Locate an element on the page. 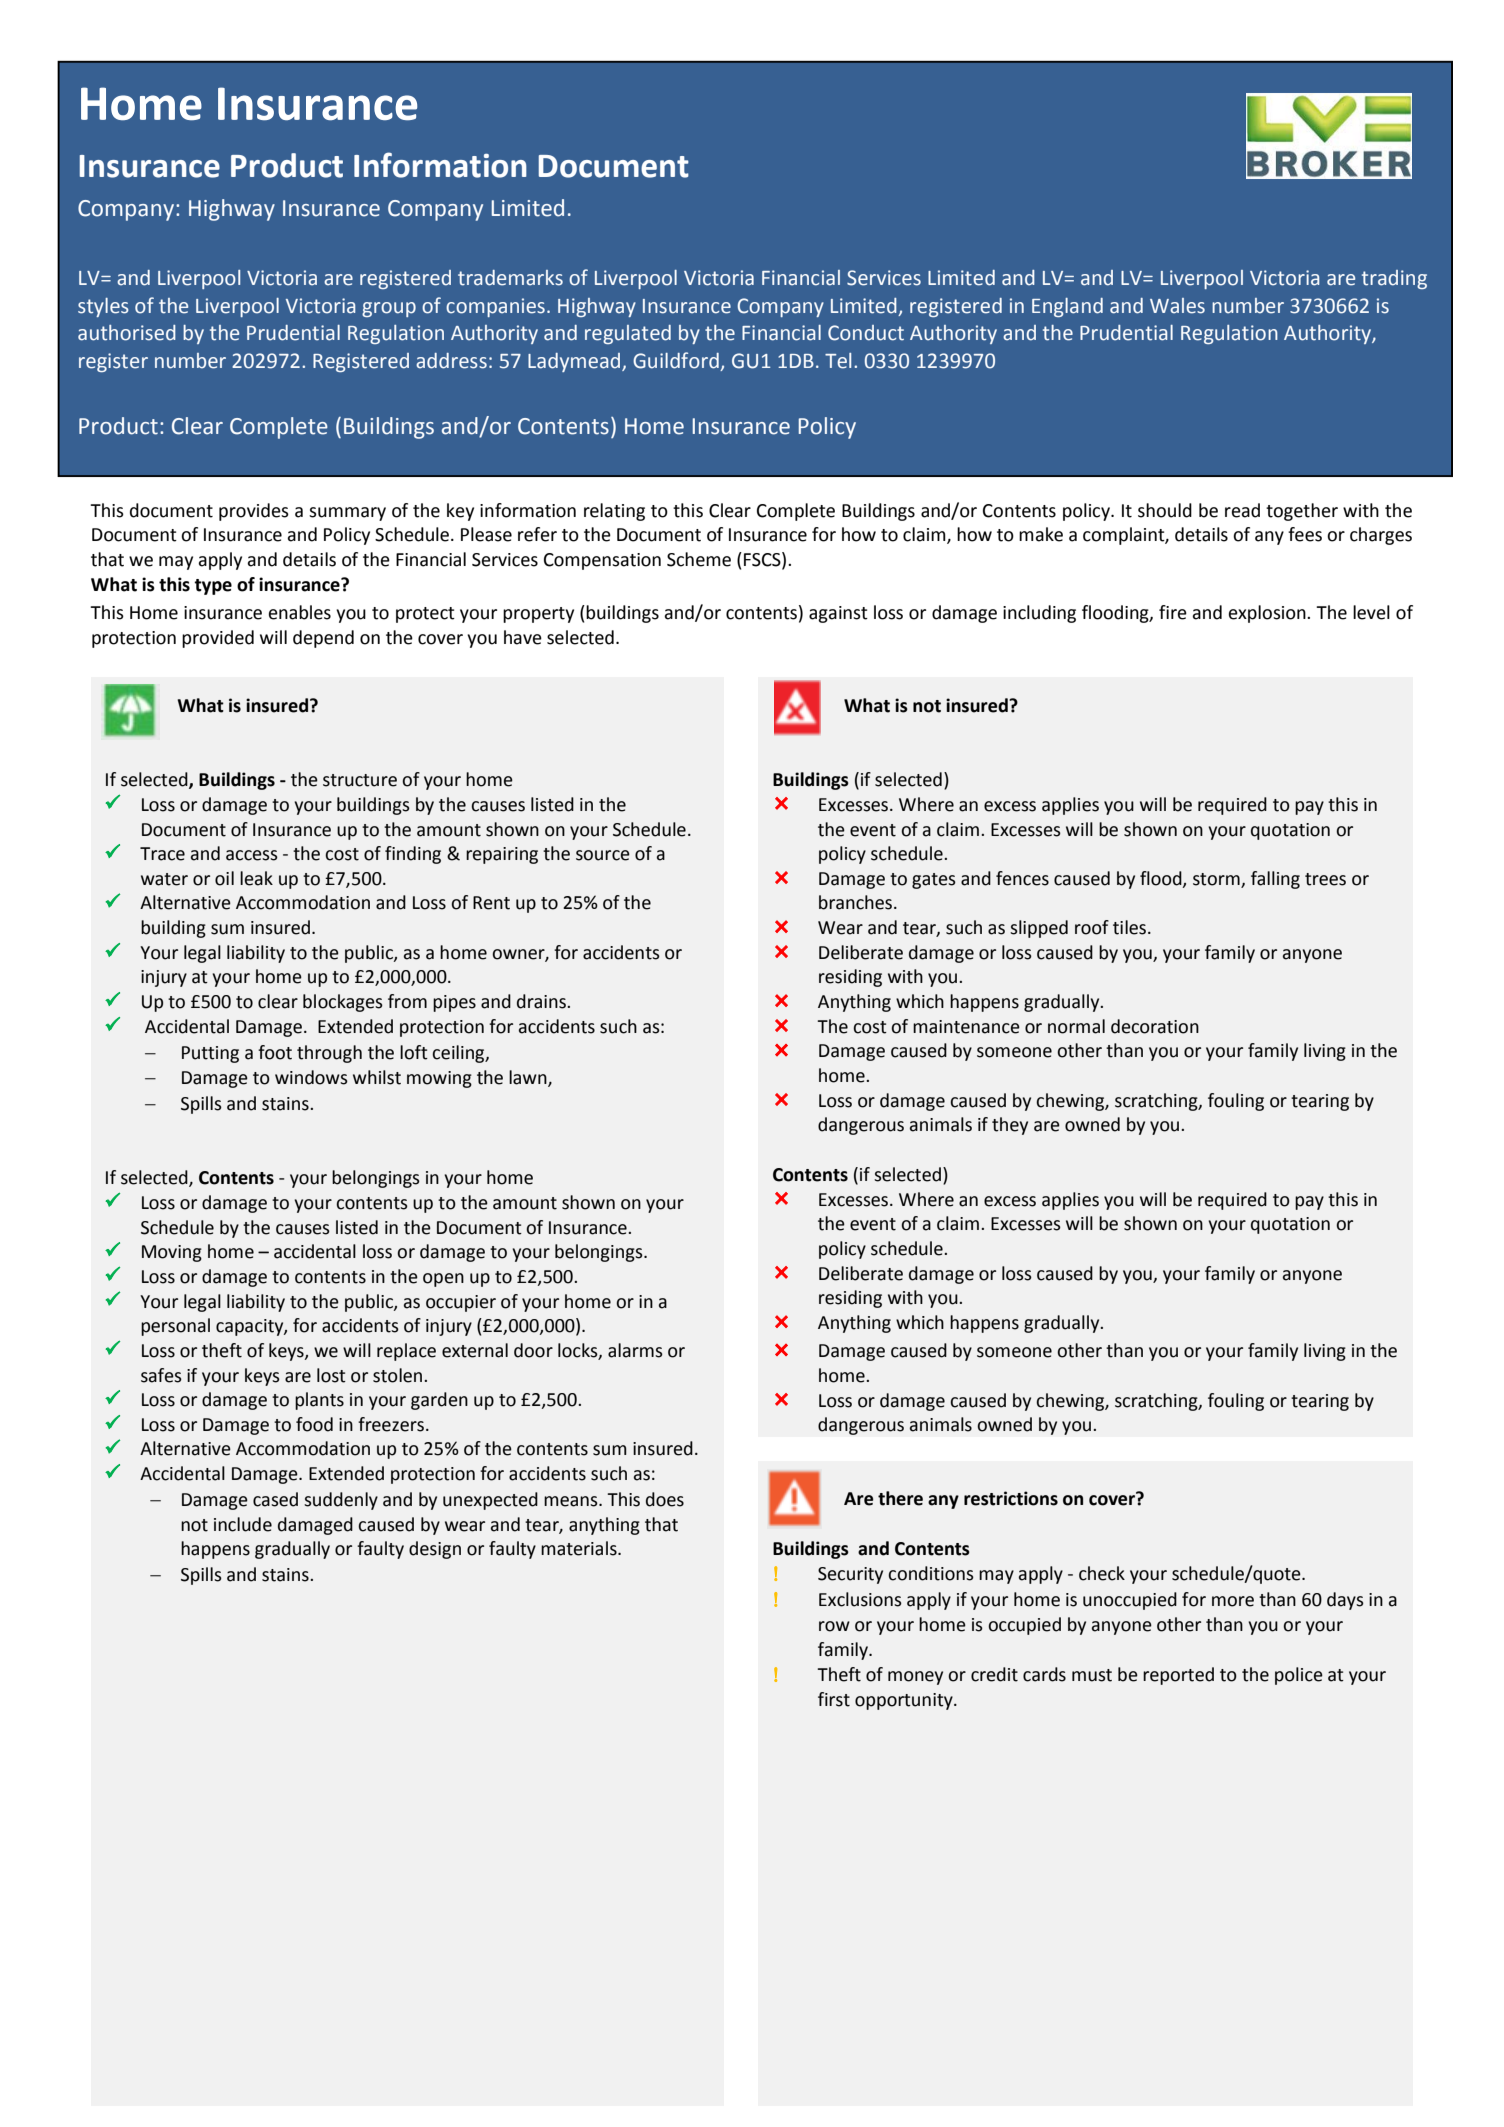 The image size is (1504, 2127). decoration is located at coordinates (1155, 1026).
